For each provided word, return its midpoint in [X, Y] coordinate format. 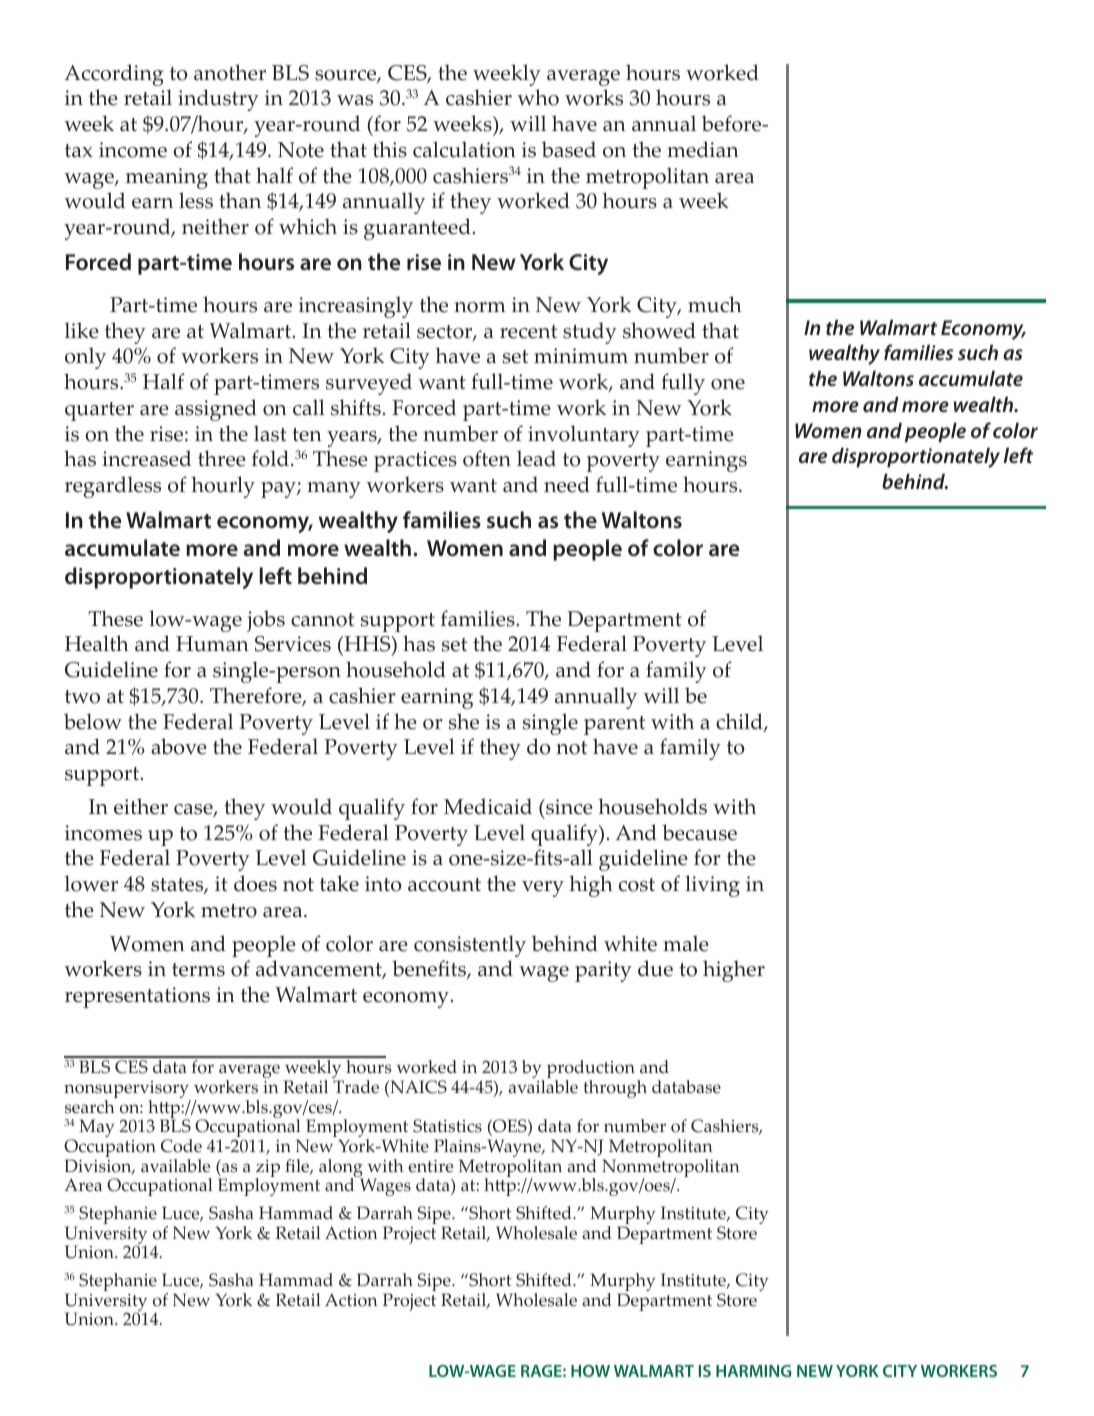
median [703, 149]
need [567, 484]
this [390, 149]
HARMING [753, 1371]
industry [218, 100]
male [686, 943]
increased [146, 458]
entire [430, 1166]
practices [415, 461]
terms [198, 970]
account [444, 885]
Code [181, 1146]
